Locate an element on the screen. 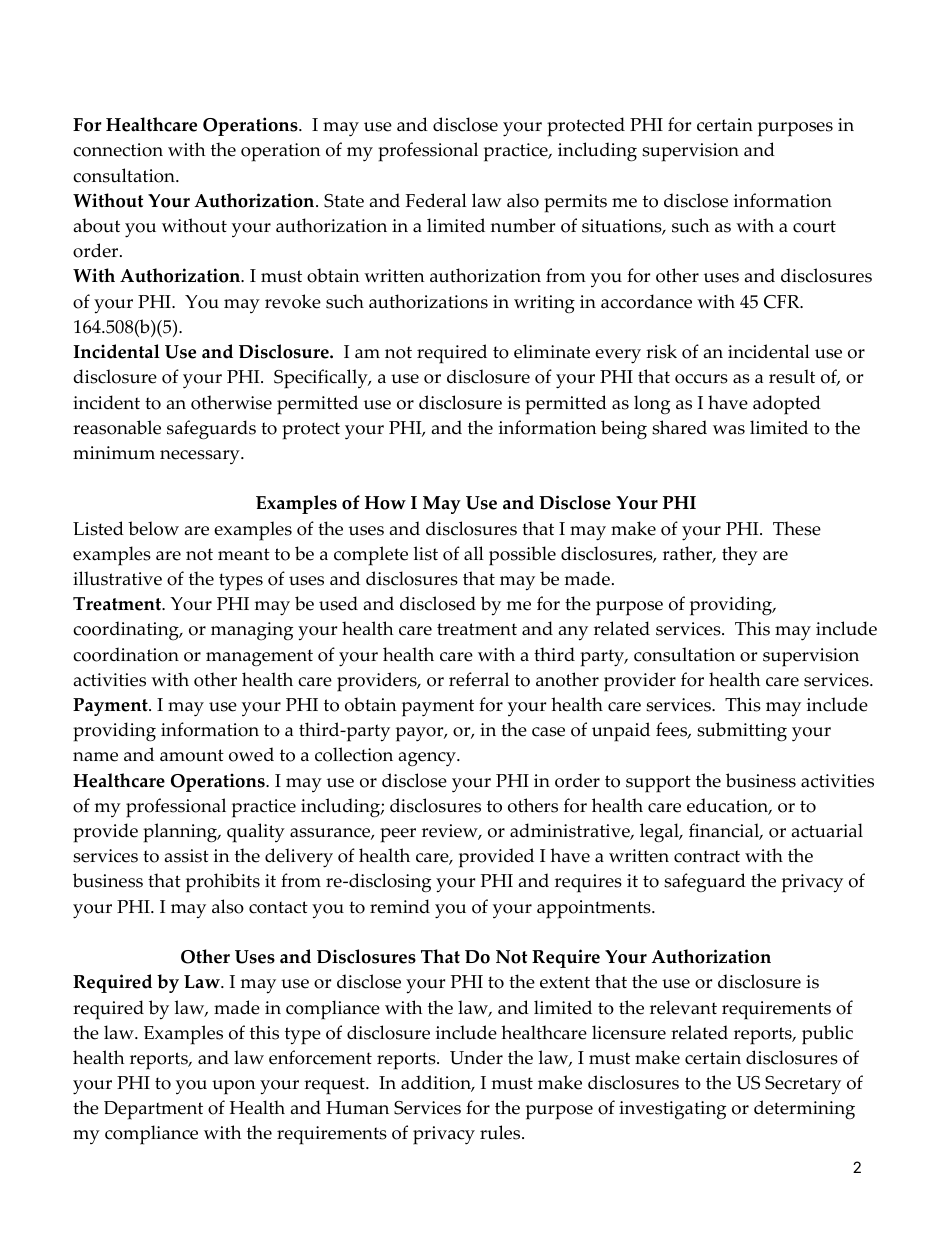  coordination is located at coordinates (126, 654).
